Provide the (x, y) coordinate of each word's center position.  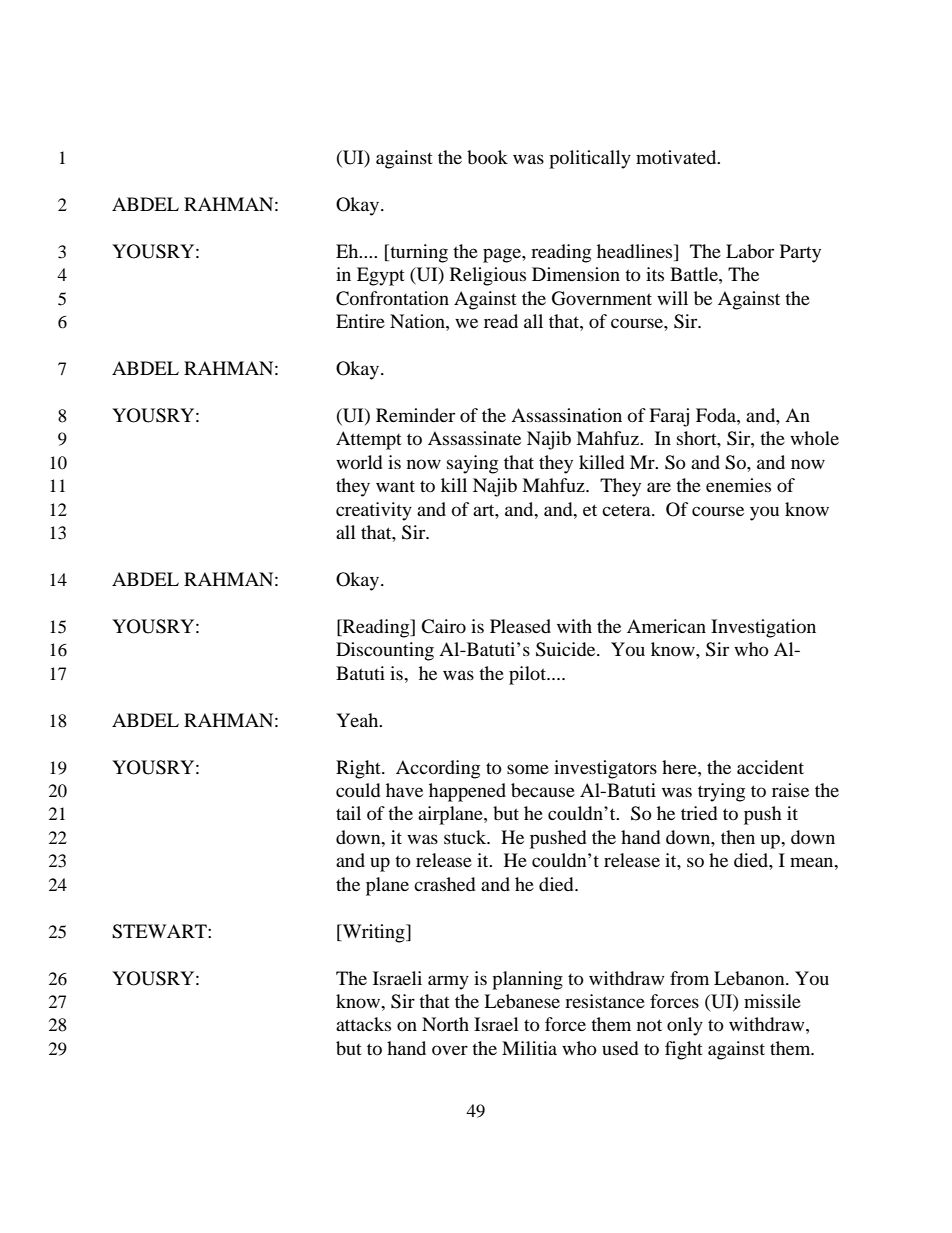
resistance (605, 1001)
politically (590, 159)
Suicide (567, 649)
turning (418, 253)
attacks (363, 1024)
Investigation (763, 628)
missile (772, 1001)
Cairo (443, 626)
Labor (750, 251)
